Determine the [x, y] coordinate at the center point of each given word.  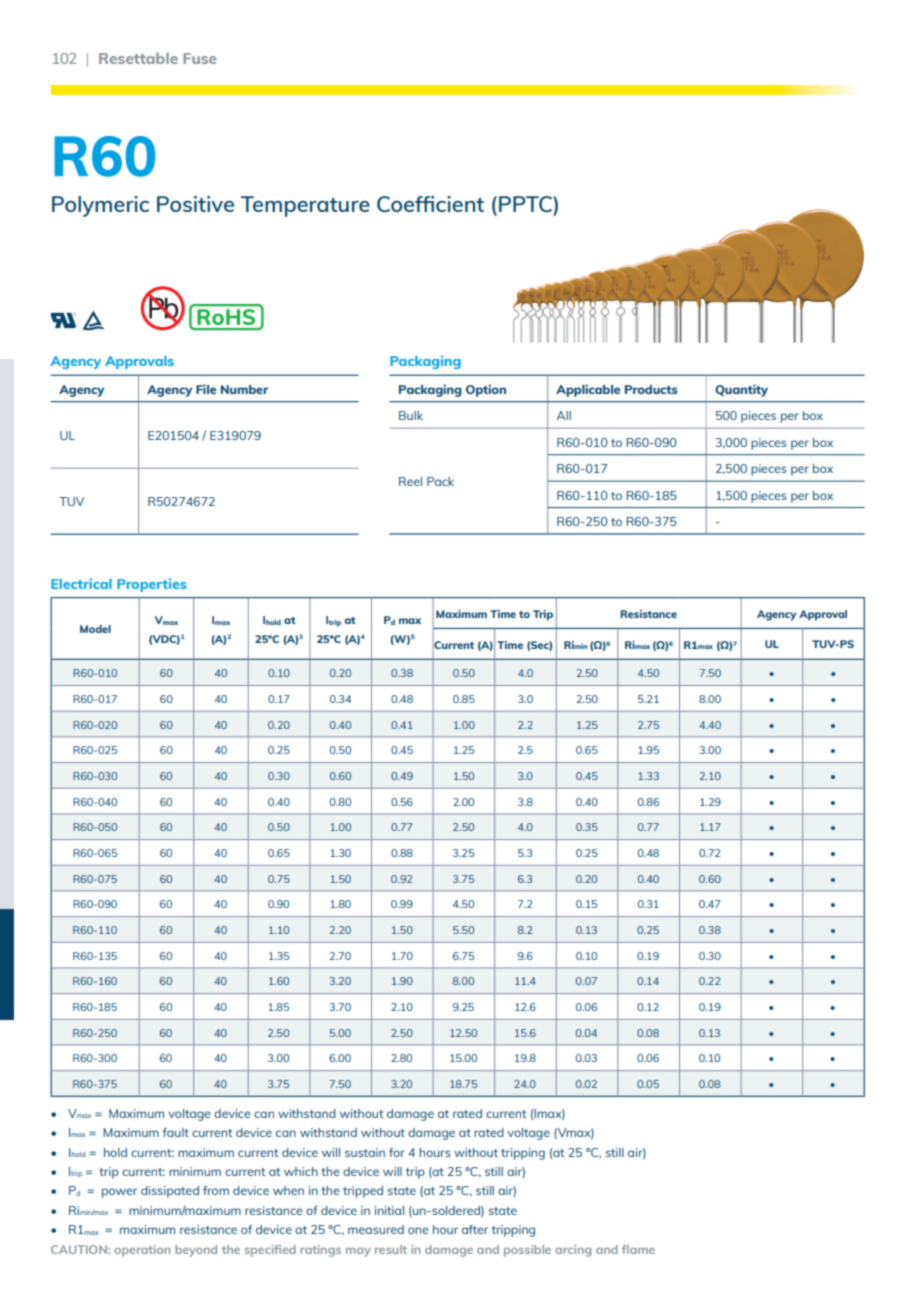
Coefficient [430, 204]
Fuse [199, 58]
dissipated [170, 1192]
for [397, 1152]
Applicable [588, 390]
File [206, 389]
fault [176, 1132]
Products [651, 389]
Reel [410, 481]
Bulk [411, 415]
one [418, 1230]
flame [638, 1249]
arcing [573, 1251]
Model [95, 629]
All [563, 415]
